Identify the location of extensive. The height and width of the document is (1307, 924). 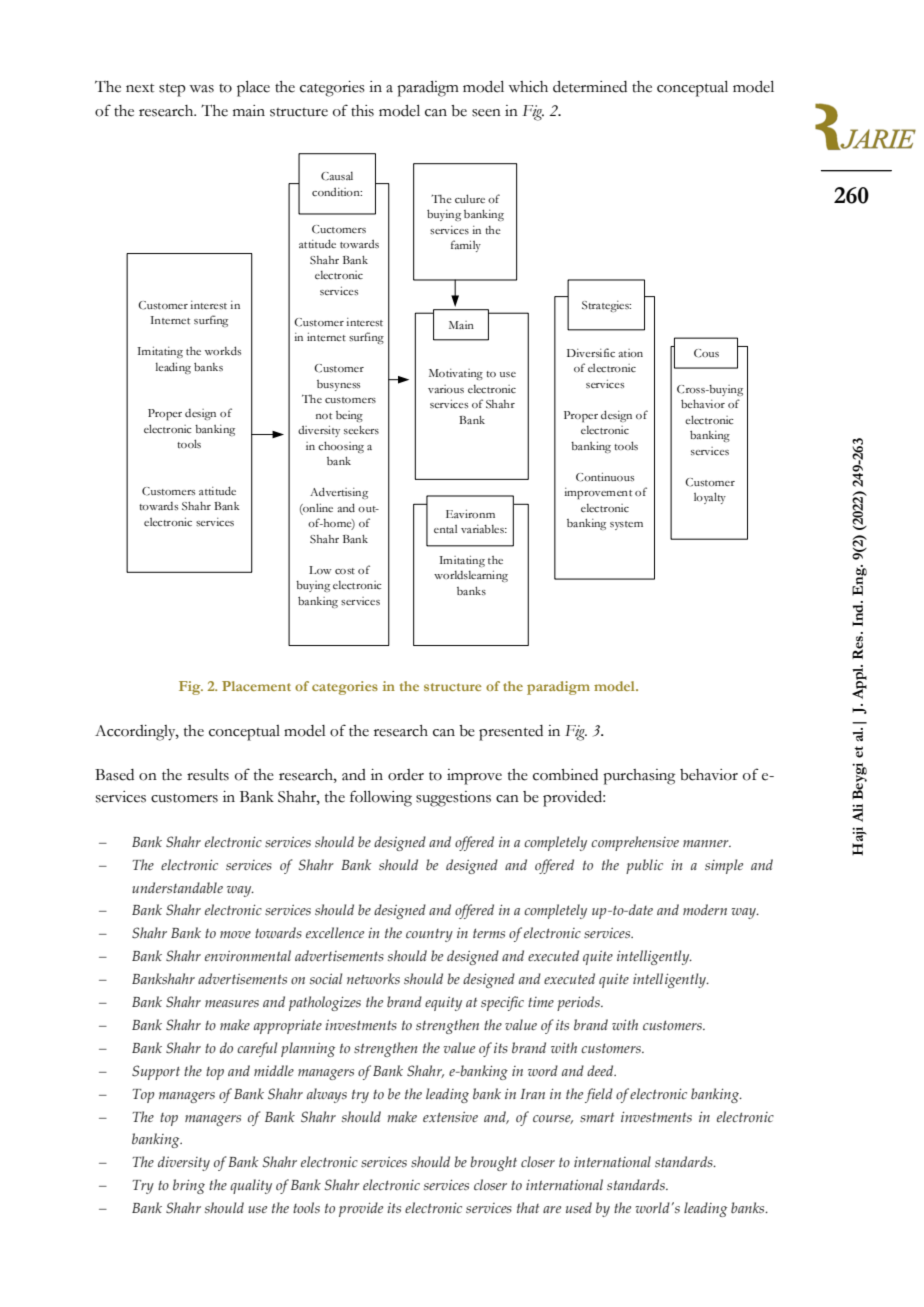
(450, 1117).
